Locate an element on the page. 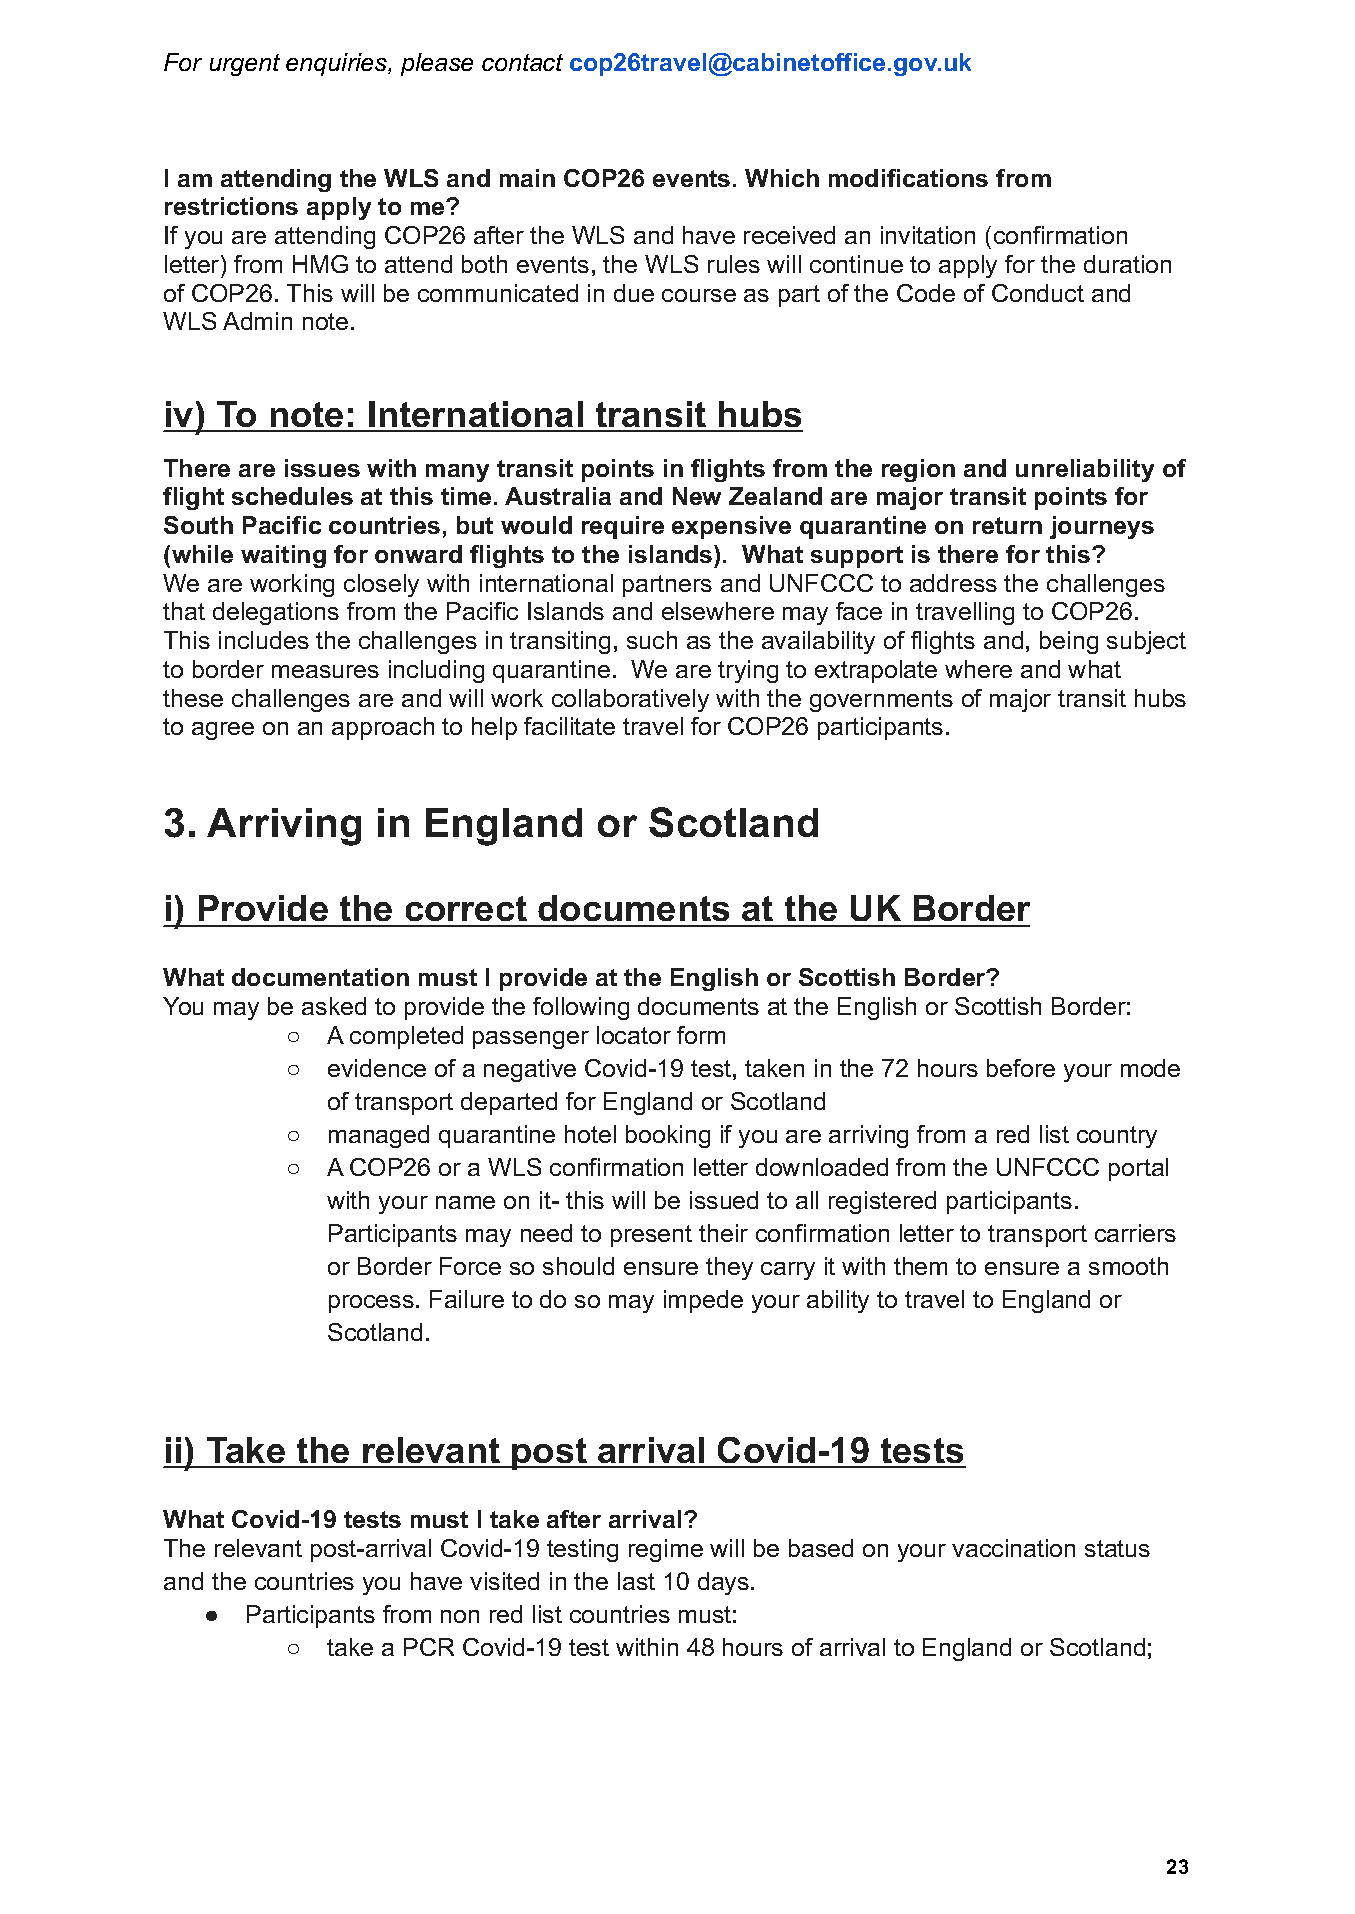 The height and width of the image is (1914, 1355). such is located at coordinates (652, 640).
